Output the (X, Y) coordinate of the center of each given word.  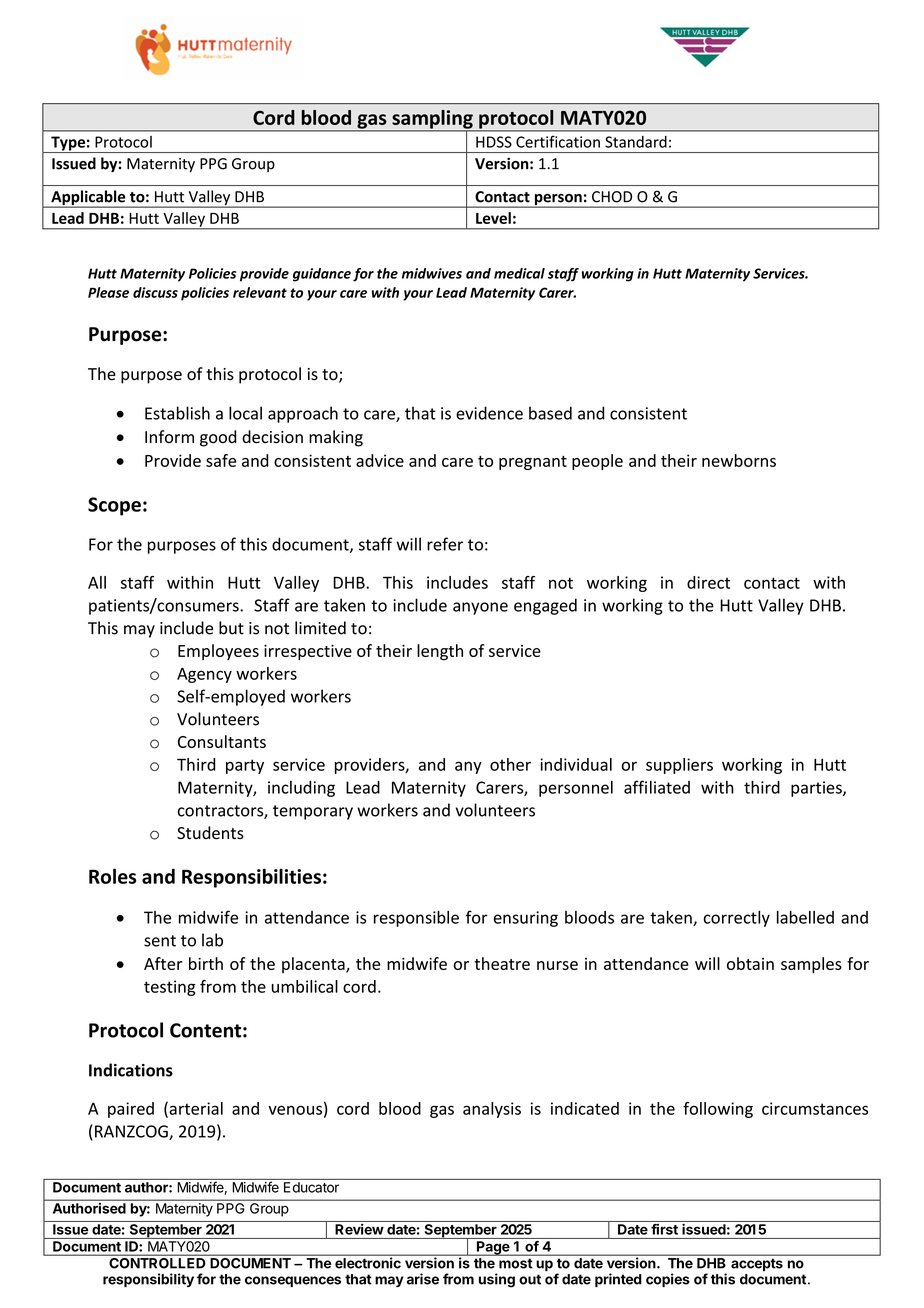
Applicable (88, 199)
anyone (480, 608)
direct (708, 582)
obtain (750, 963)
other (510, 764)
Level (493, 218)
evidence (489, 413)
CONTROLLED (157, 1262)
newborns (739, 460)
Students (210, 833)
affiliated (657, 787)
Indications (131, 1070)
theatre (502, 963)
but (231, 628)
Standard (636, 142)
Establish (177, 413)
